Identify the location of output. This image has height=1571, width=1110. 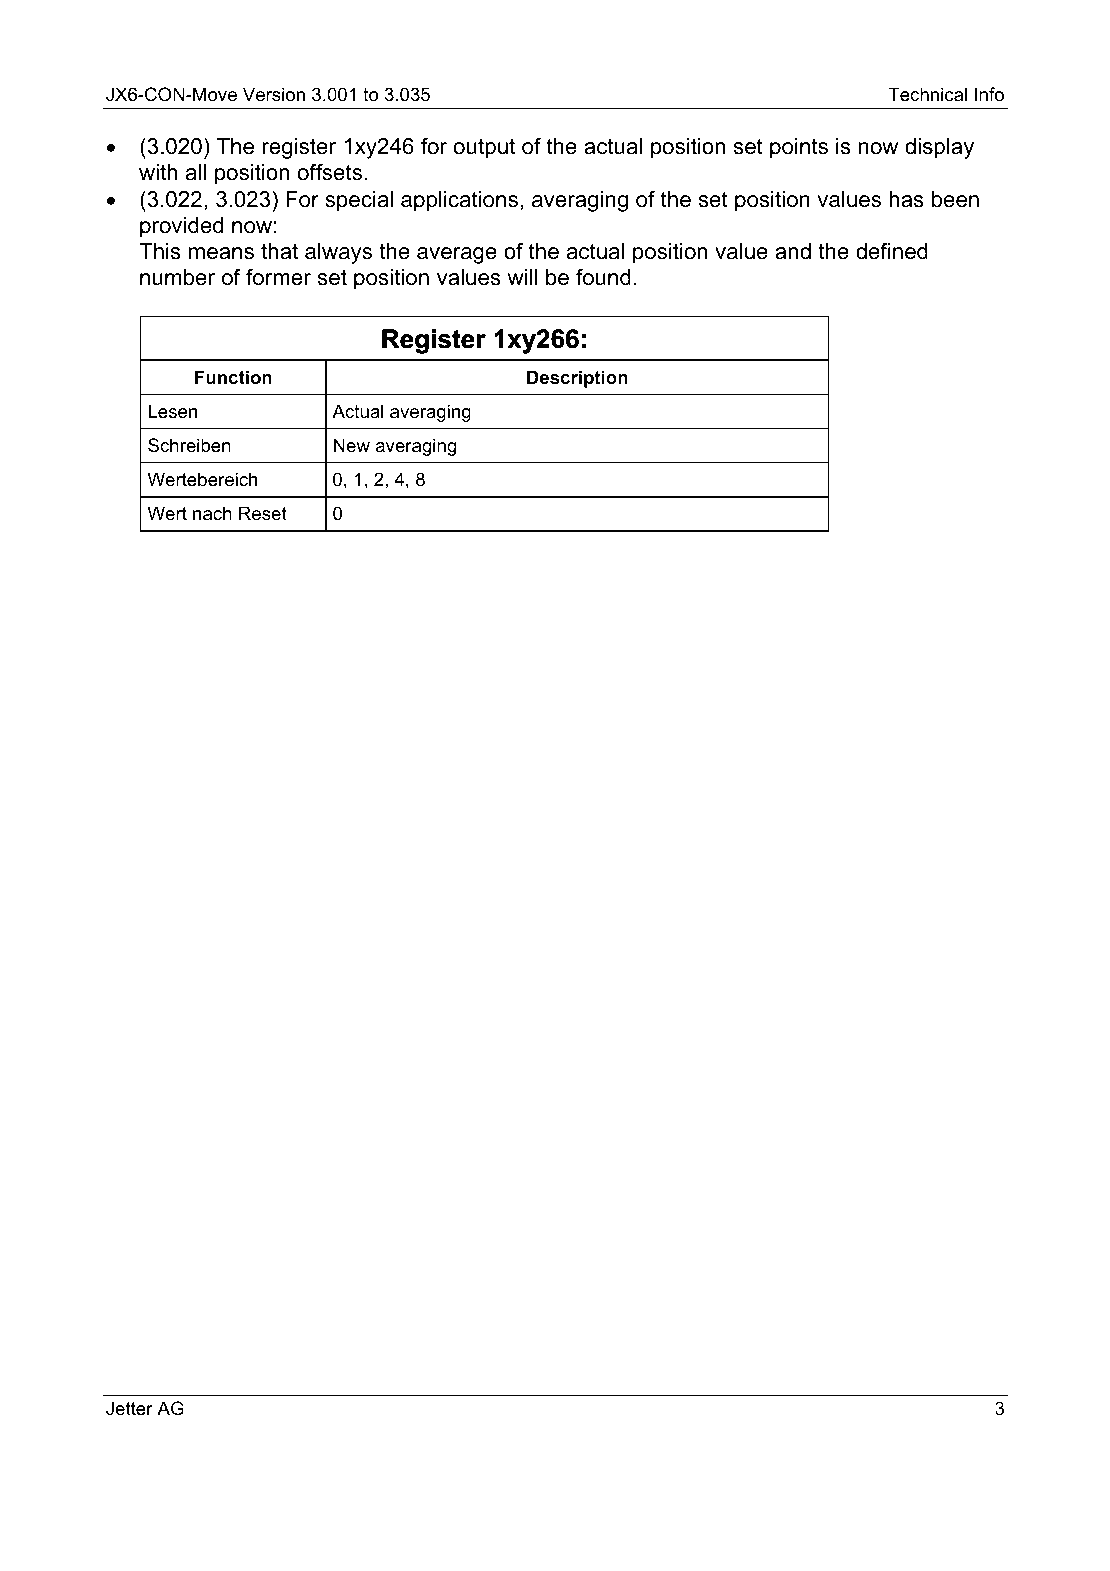
(484, 148).
